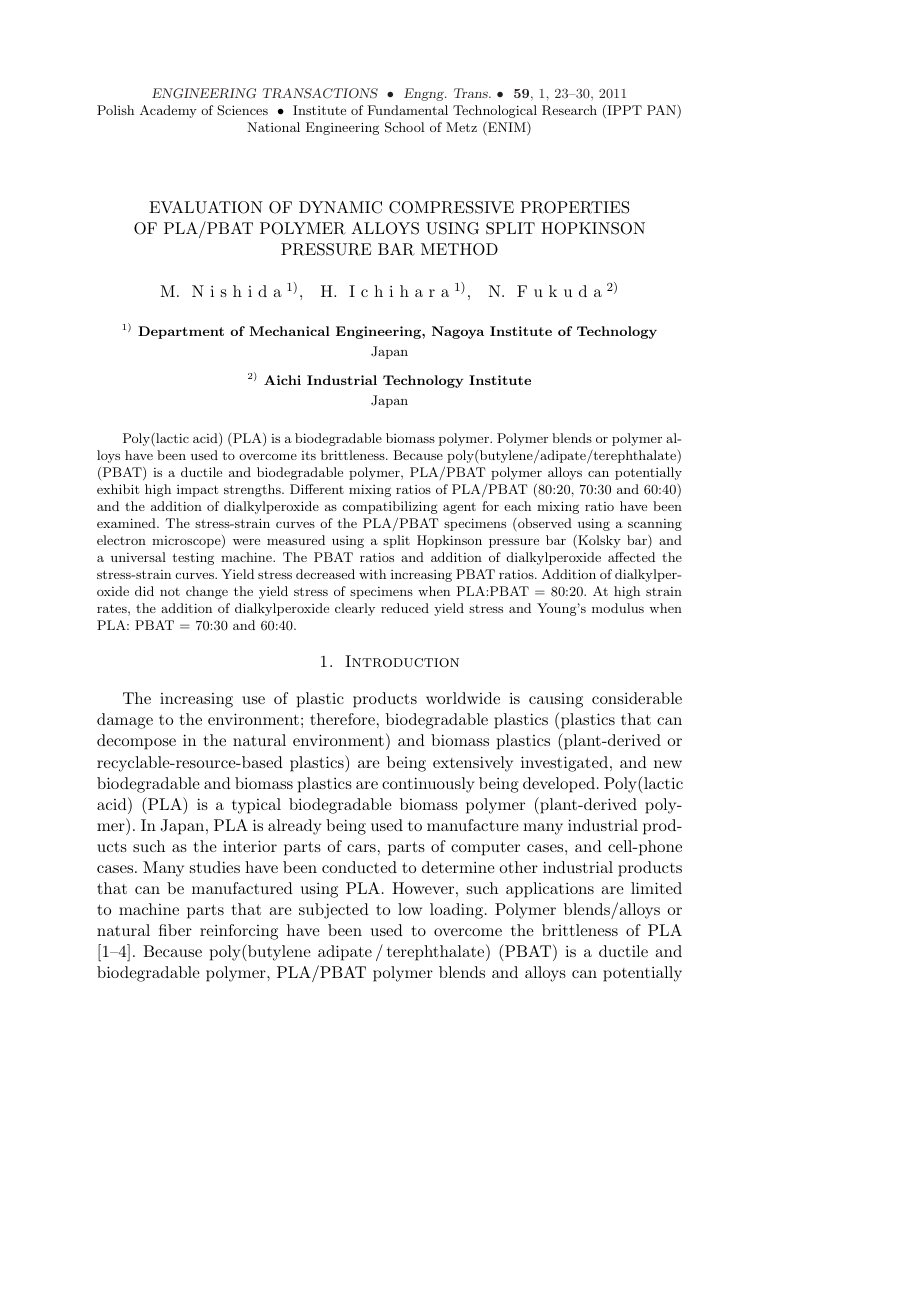  Describe the element at coordinates (410, 909) in the page. I see `low` at that location.
